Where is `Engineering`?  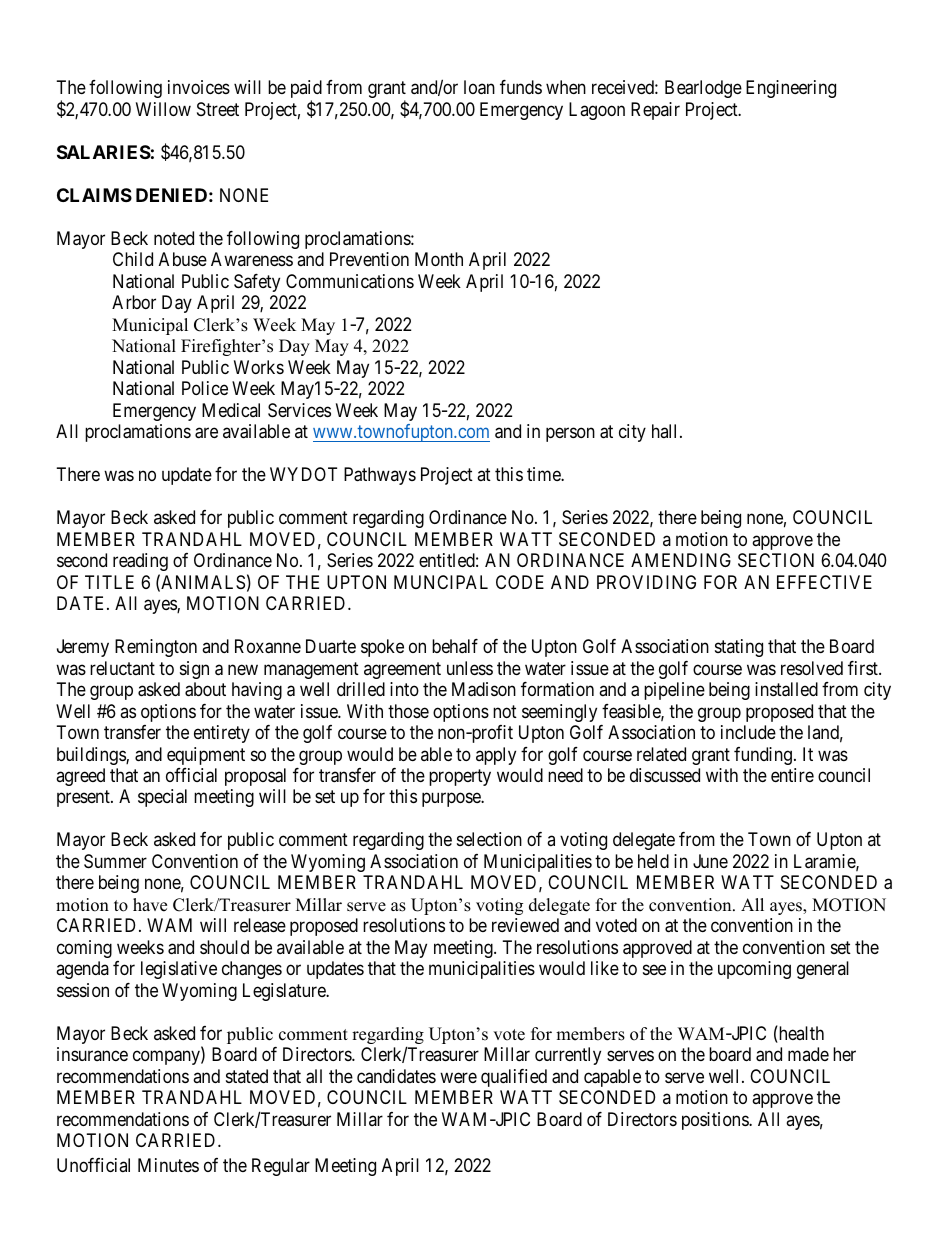
Engineering is located at coordinates (791, 89).
